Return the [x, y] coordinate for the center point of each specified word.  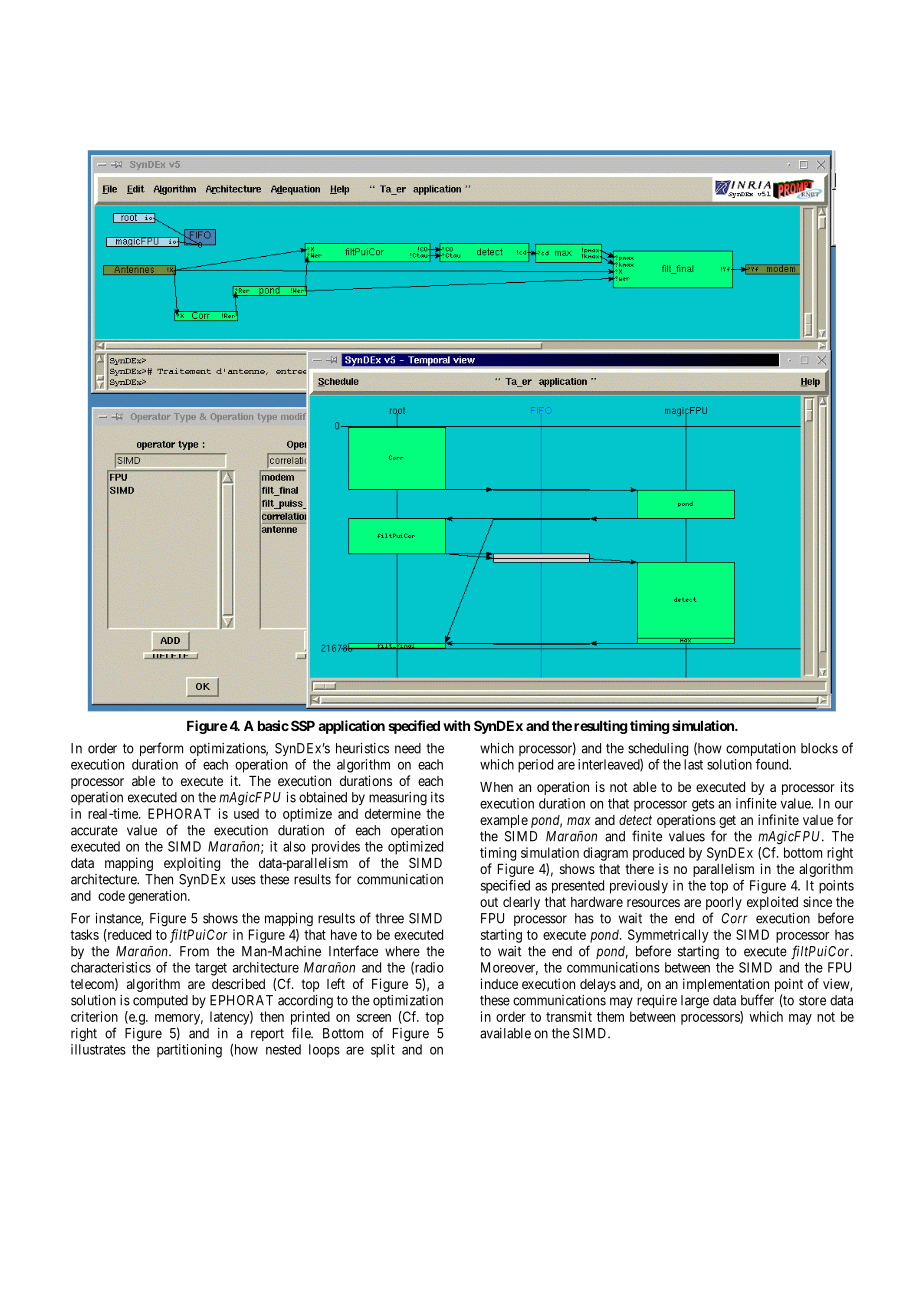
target [211, 969]
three [389, 918]
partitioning [189, 1051]
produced [658, 854]
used [246, 813]
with [456, 725]
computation [761, 749]
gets [703, 805]
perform [161, 749]
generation [158, 897]
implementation [726, 985]
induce [499, 983]
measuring [398, 799]
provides [336, 848]
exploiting [192, 864]
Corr [734, 918]
